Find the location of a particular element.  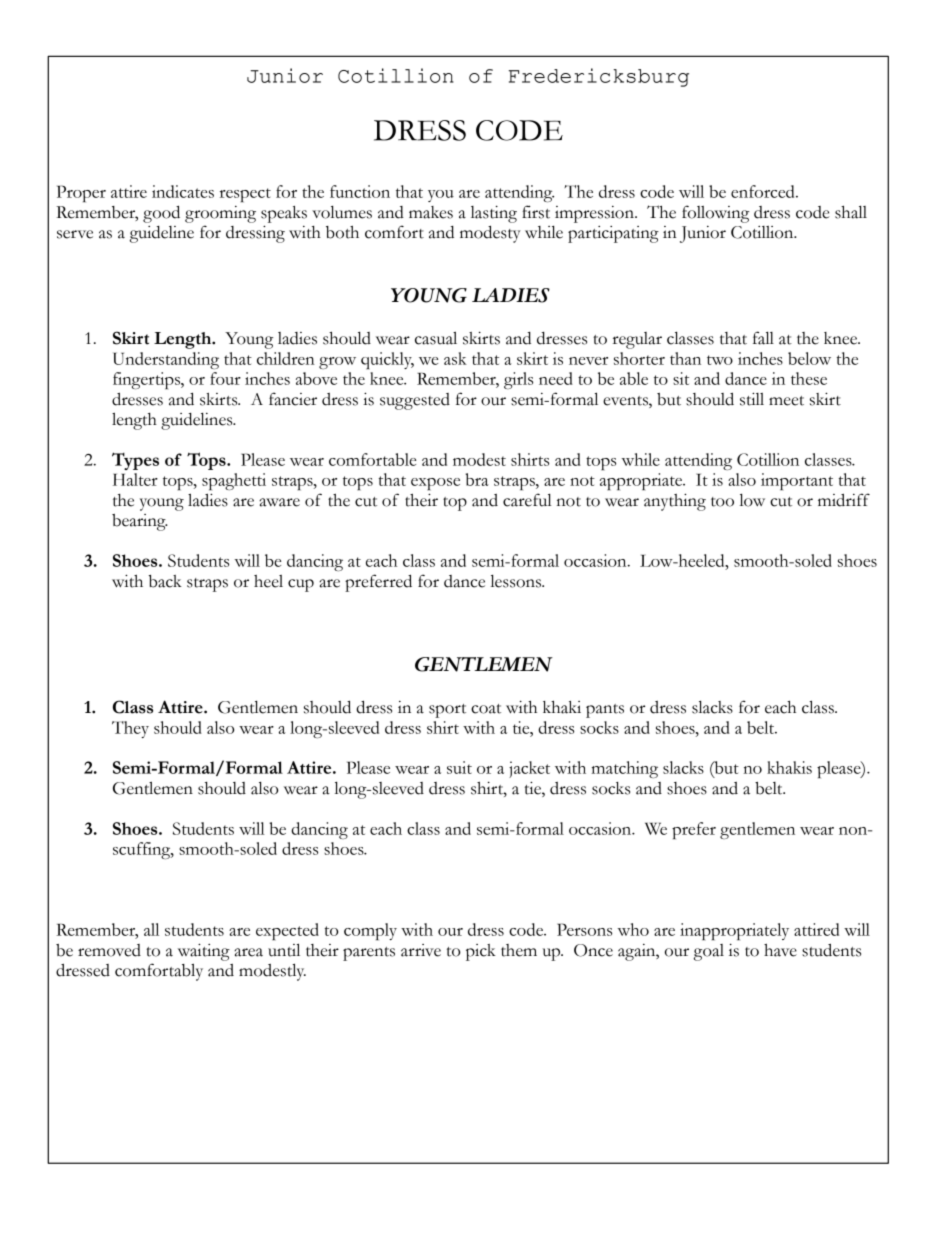

have is located at coordinates (780, 950).
